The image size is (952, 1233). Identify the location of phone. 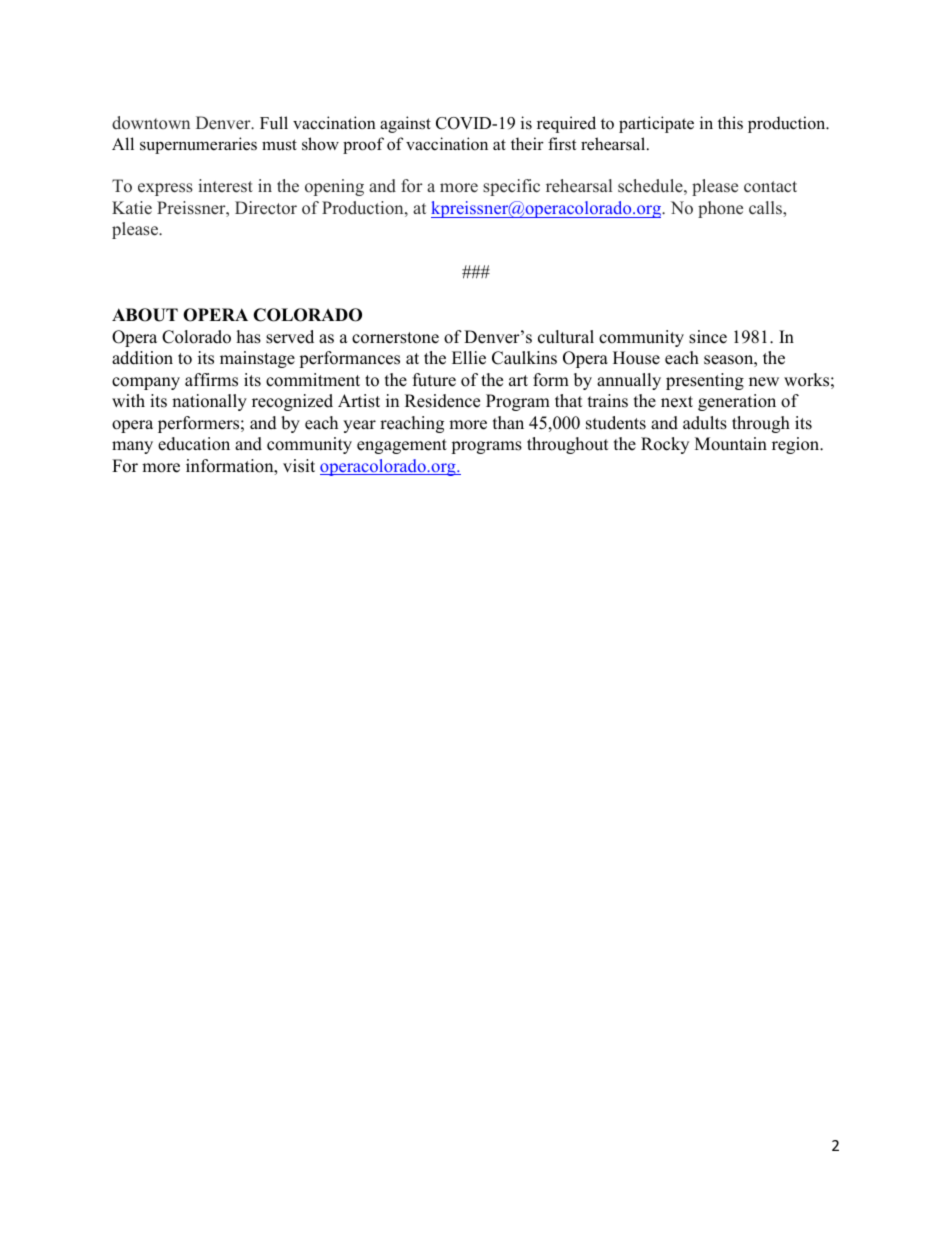
(720, 209).
